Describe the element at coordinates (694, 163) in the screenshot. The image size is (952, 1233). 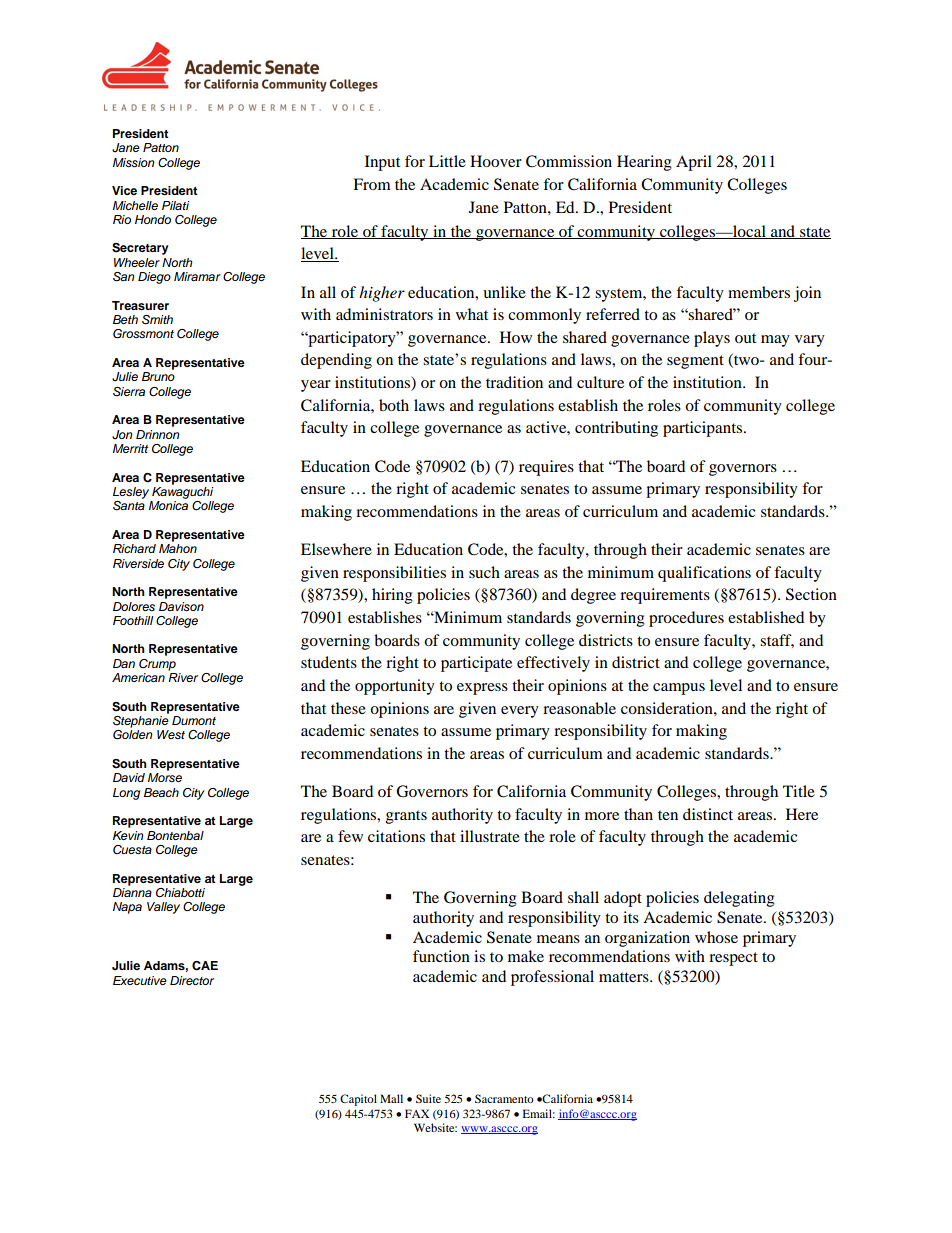
I see `April` at that location.
